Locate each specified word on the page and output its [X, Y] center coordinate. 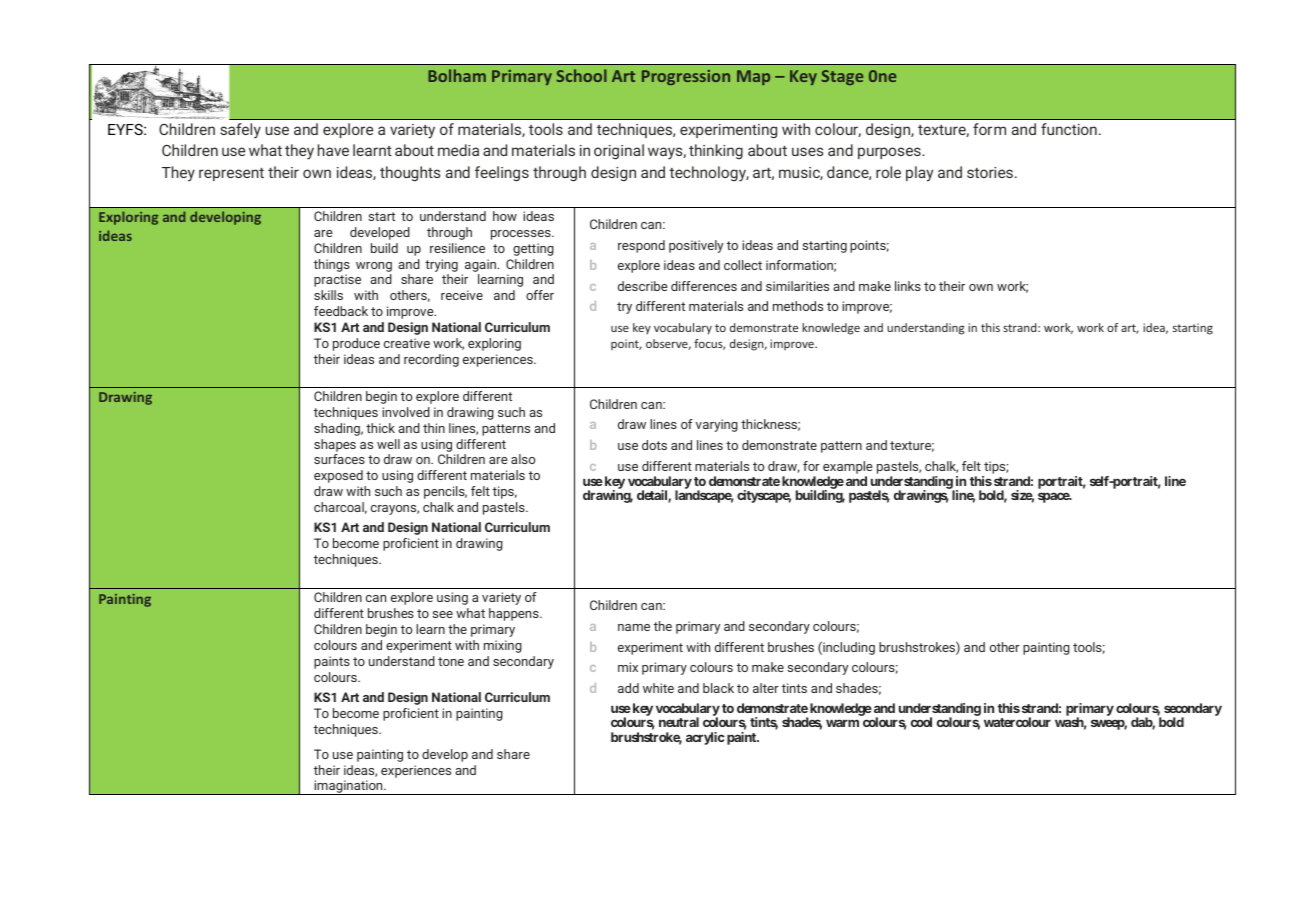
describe [643, 286]
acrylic [705, 738]
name [634, 627]
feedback [341, 311]
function [1069, 129]
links [908, 286]
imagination [348, 787]
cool [921, 722]
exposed [338, 476]
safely [240, 131]
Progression [686, 77]
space [1054, 497]
